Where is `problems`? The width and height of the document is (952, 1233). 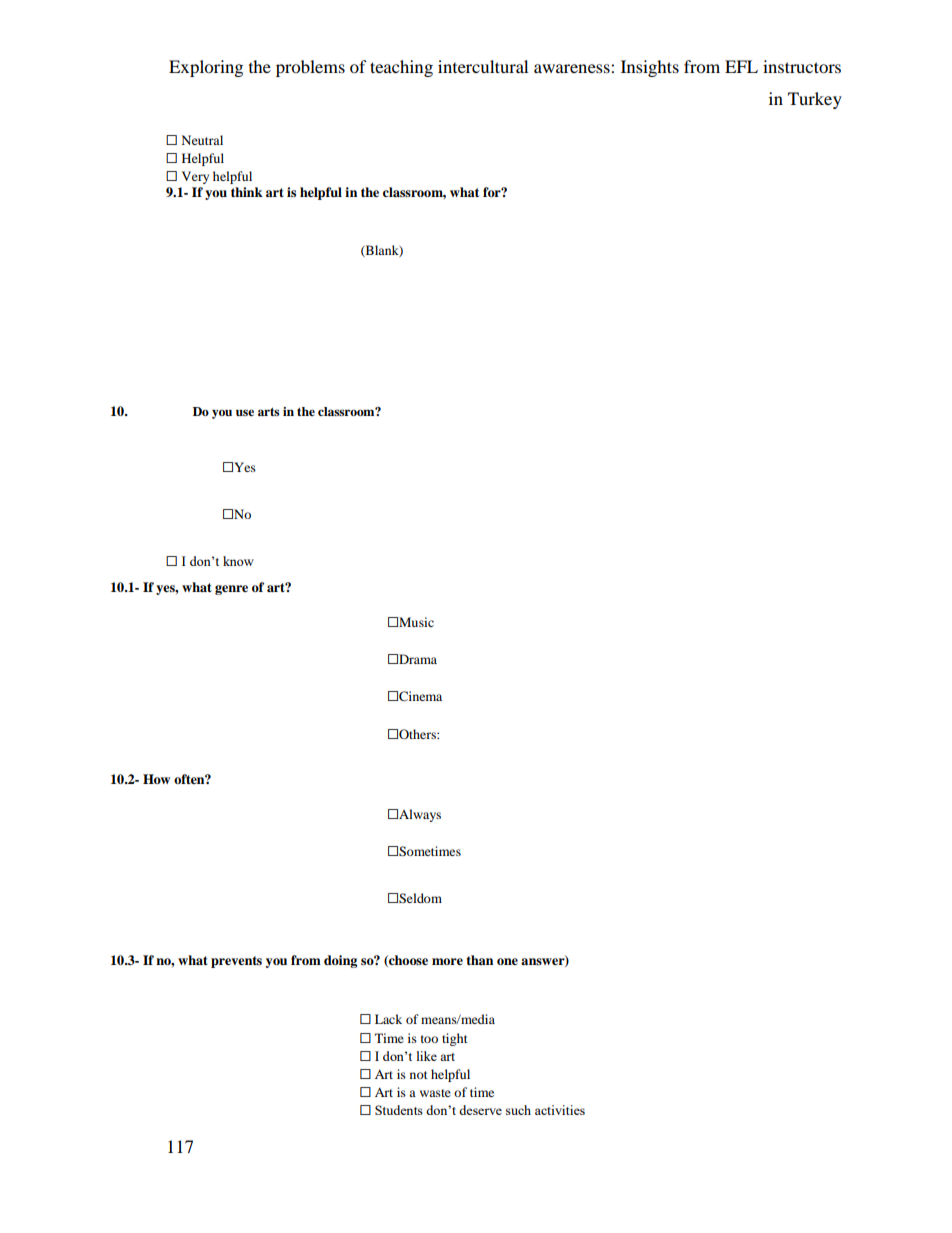 problems is located at coordinates (310, 68).
